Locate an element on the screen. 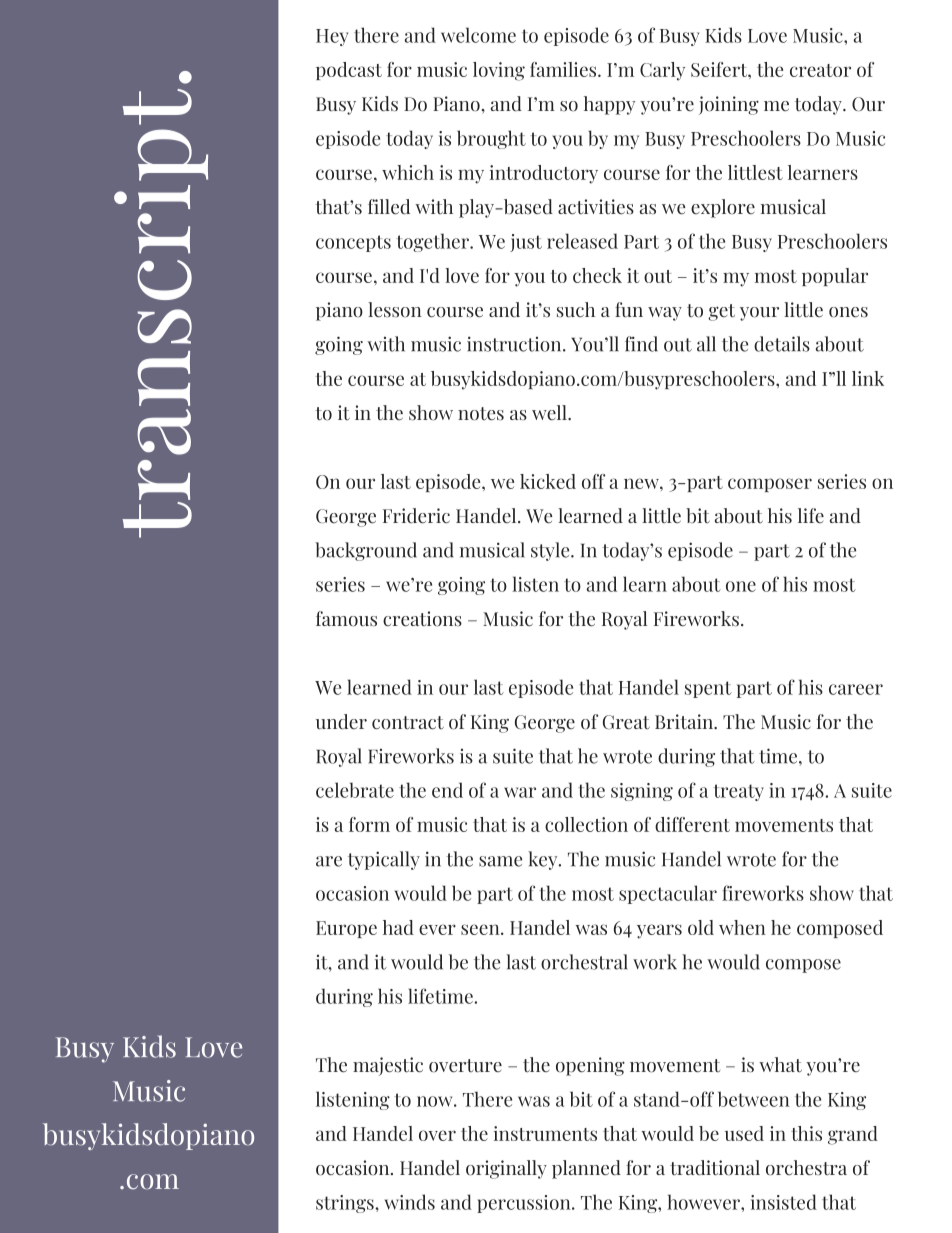 The image size is (952, 1233). creations is located at coordinates (422, 619).
